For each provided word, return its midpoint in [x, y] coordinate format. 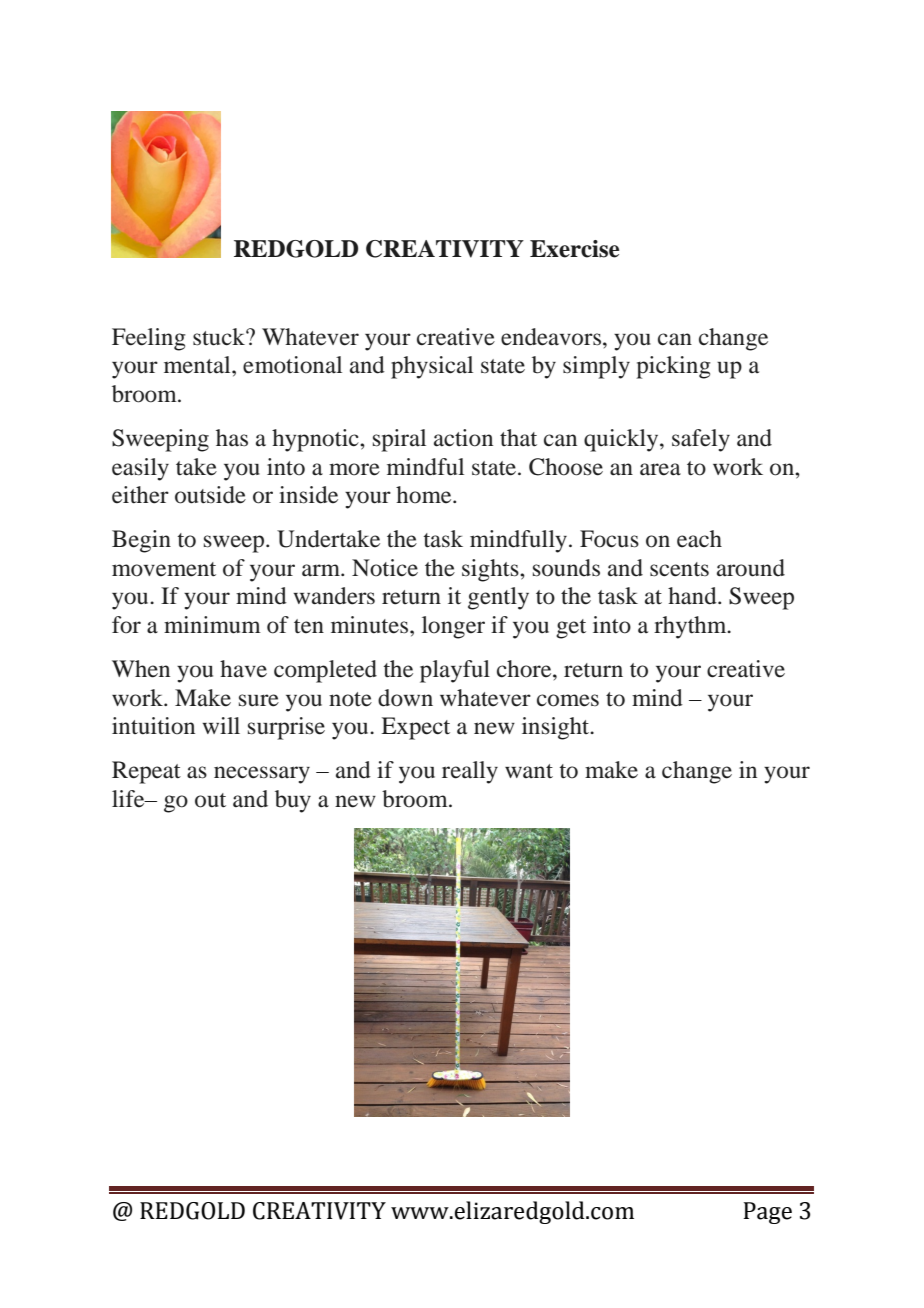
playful [455, 671]
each [699, 539]
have [243, 669]
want [529, 771]
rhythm [691, 627]
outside [210, 495]
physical [432, 367]
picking [673, 367]
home [425, 495]
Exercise [574, 249]
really [470, 772]
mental [198, 365]
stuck [220, 337]
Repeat [146, 772]
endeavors [551, 337]
